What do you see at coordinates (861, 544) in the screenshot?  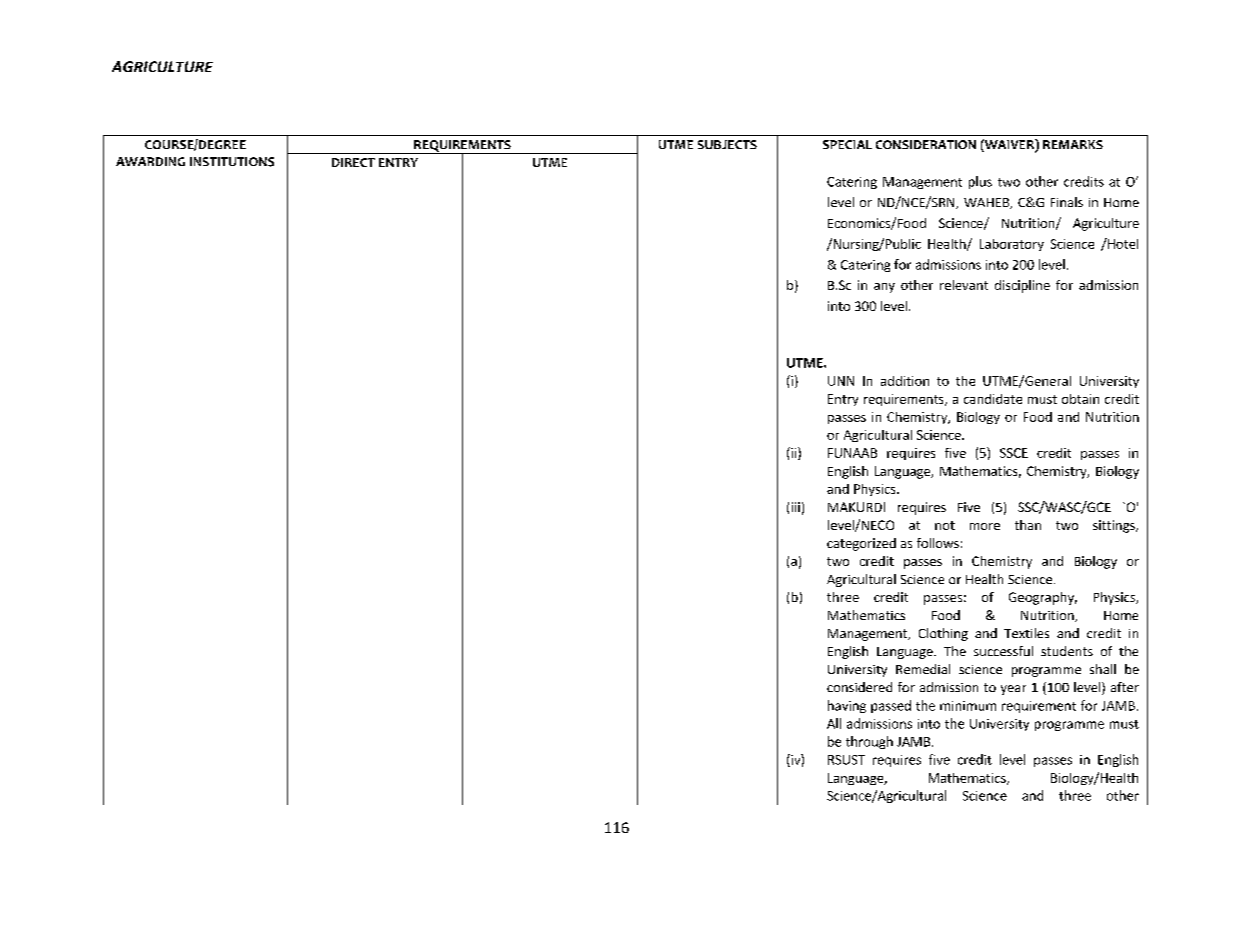 I see `categorized` at bounding box center [861, 544].
